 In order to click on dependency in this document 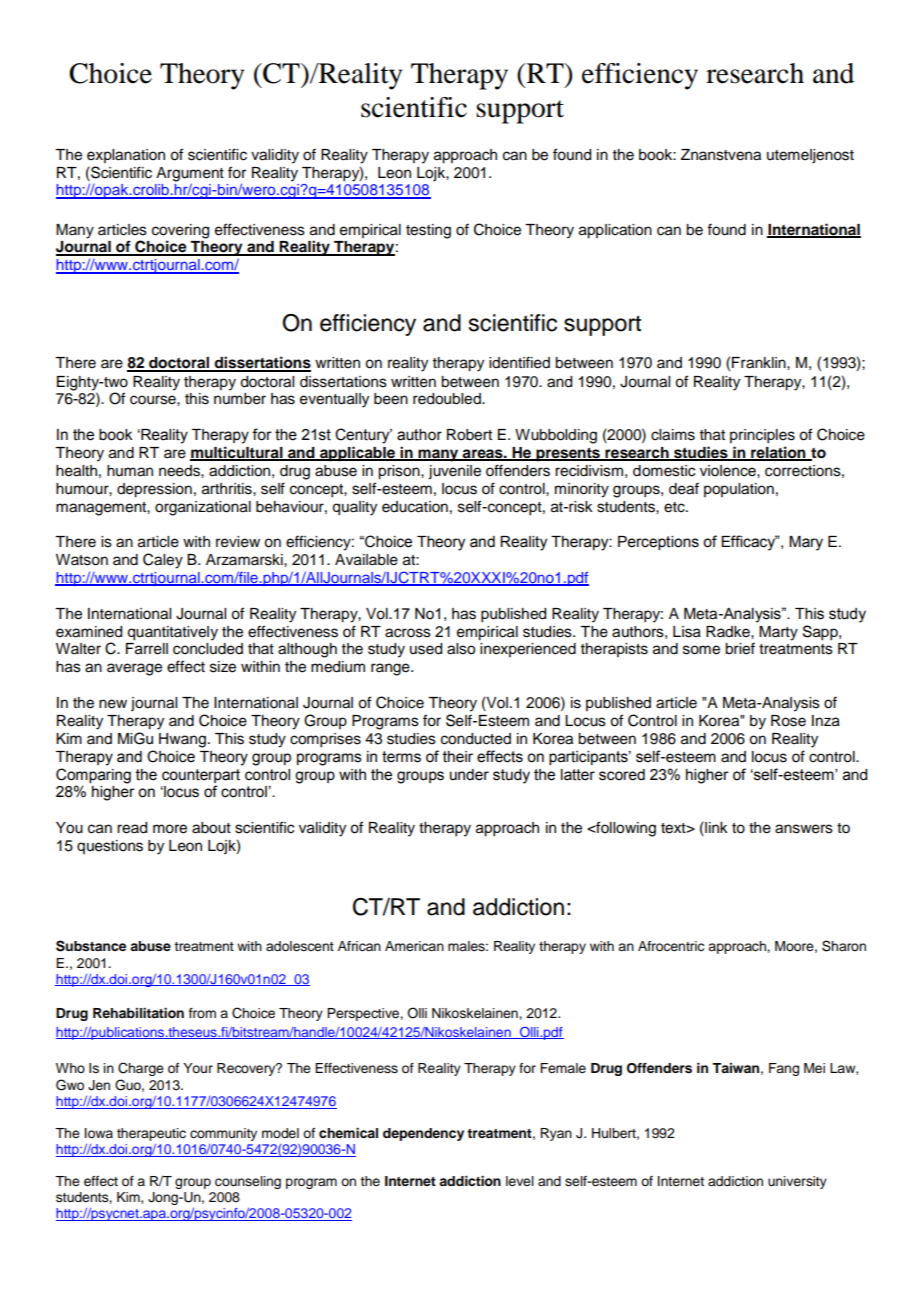, I will do `click(423, 1134)`.
